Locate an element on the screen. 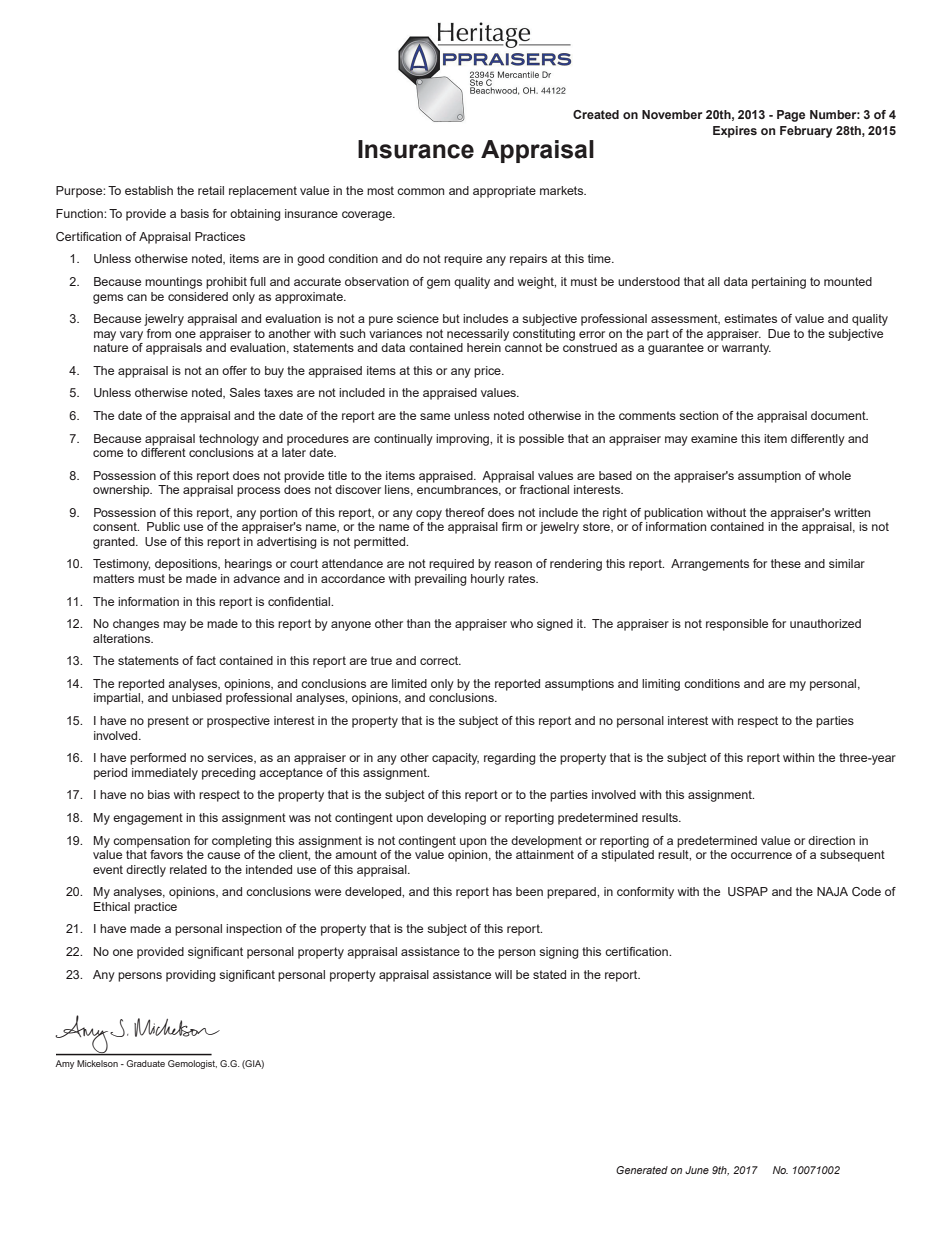 The width and height of the screenshot is (952, 1233). appropriate is located at coordinates (504, 192).
